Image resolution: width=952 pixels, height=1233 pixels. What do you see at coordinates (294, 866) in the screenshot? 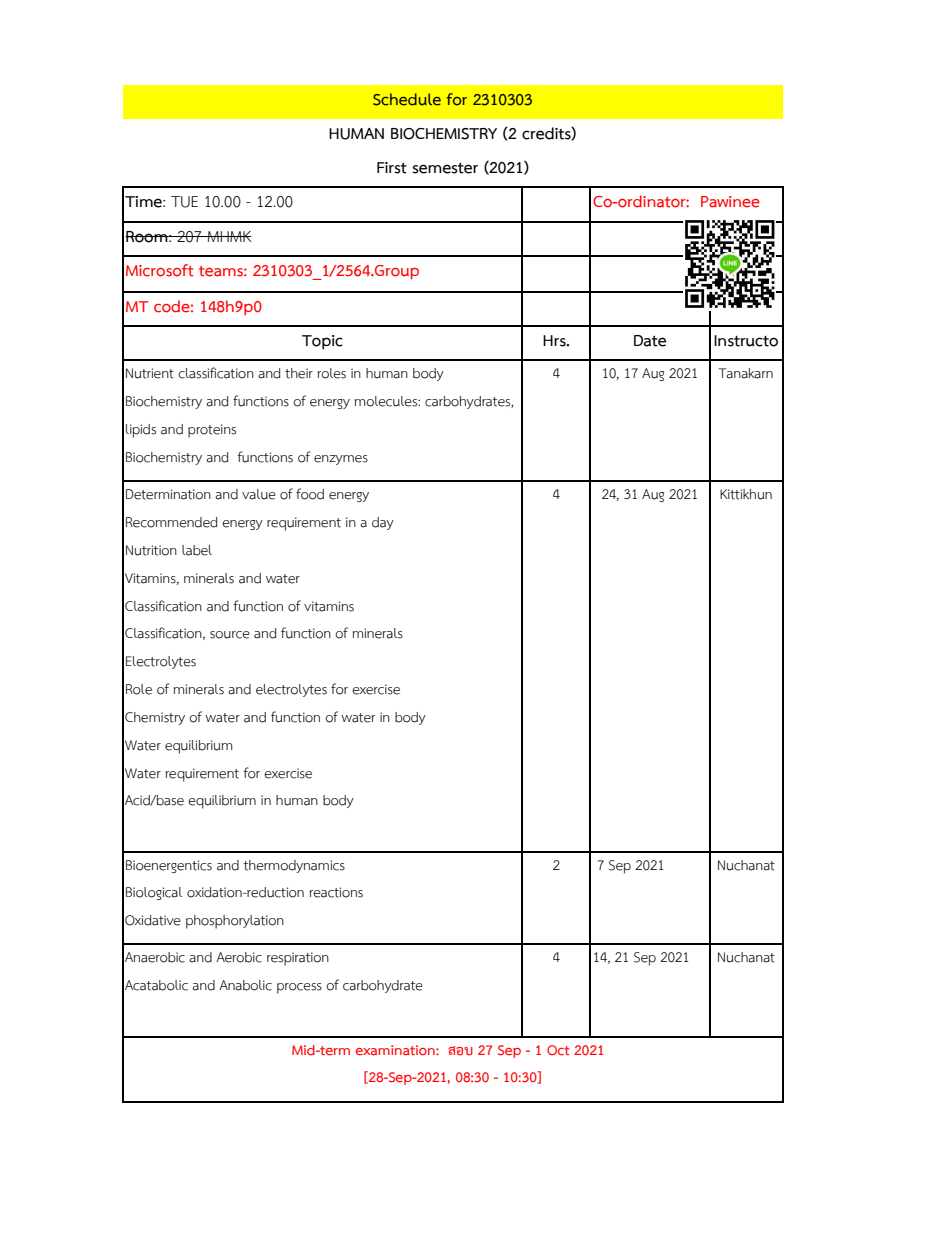
I see `thermodynamics` at bounding box center [294, 866].
